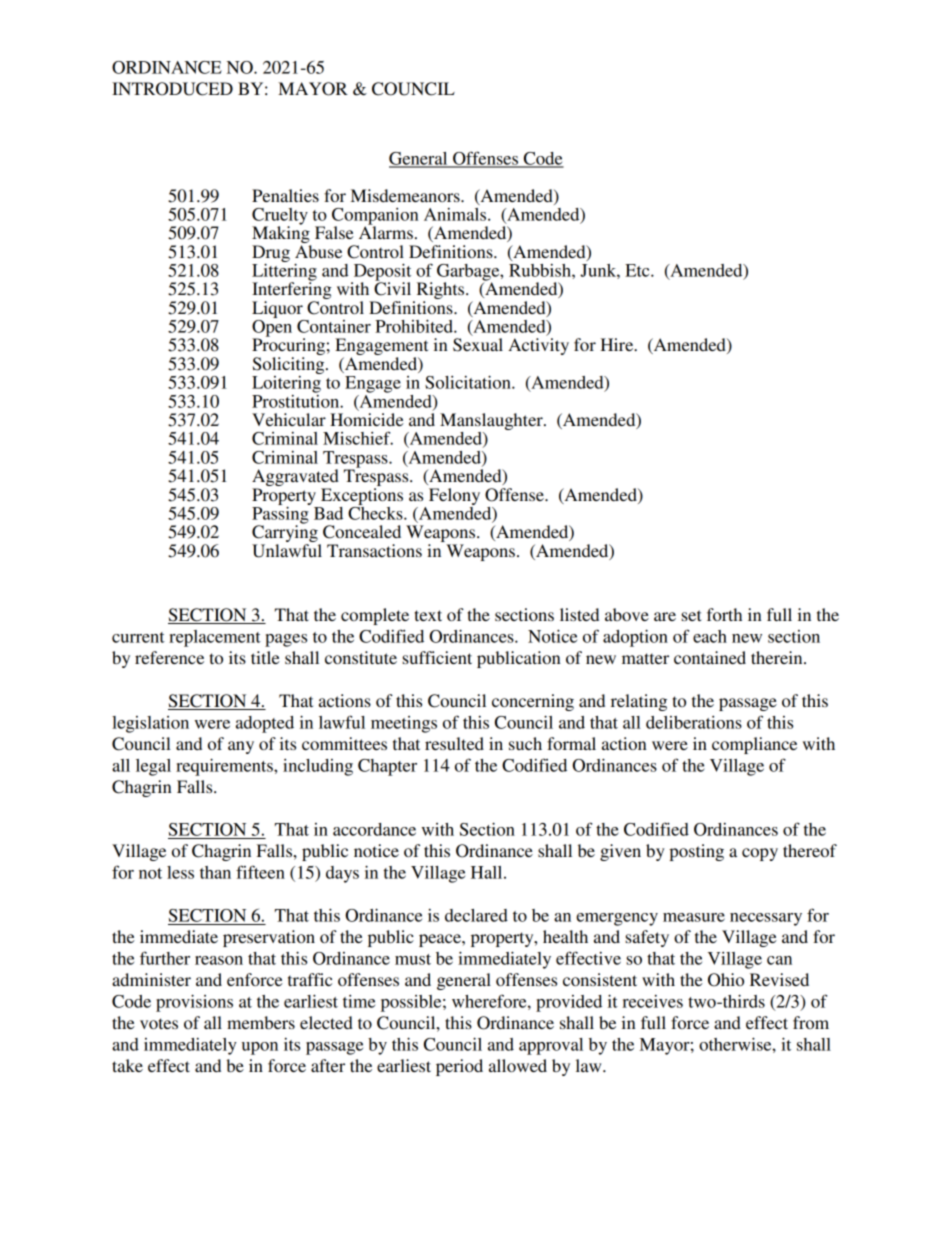 Image resolution: width=952 pixels, height=1233 pixels. I want to click on sufficient, so click(437, 657).
